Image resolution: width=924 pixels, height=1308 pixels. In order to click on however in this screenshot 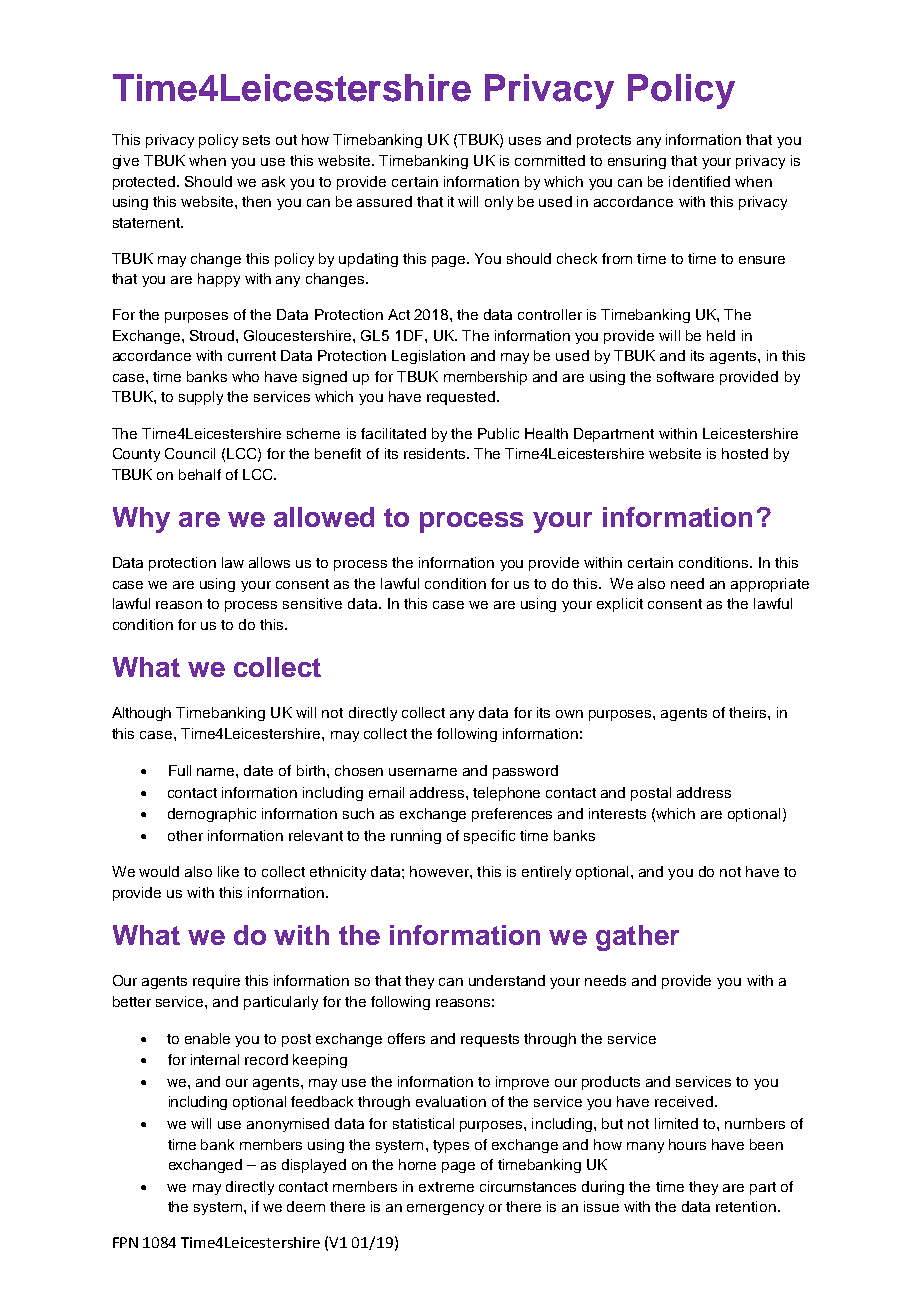, I will do `click(440, 871)`.
